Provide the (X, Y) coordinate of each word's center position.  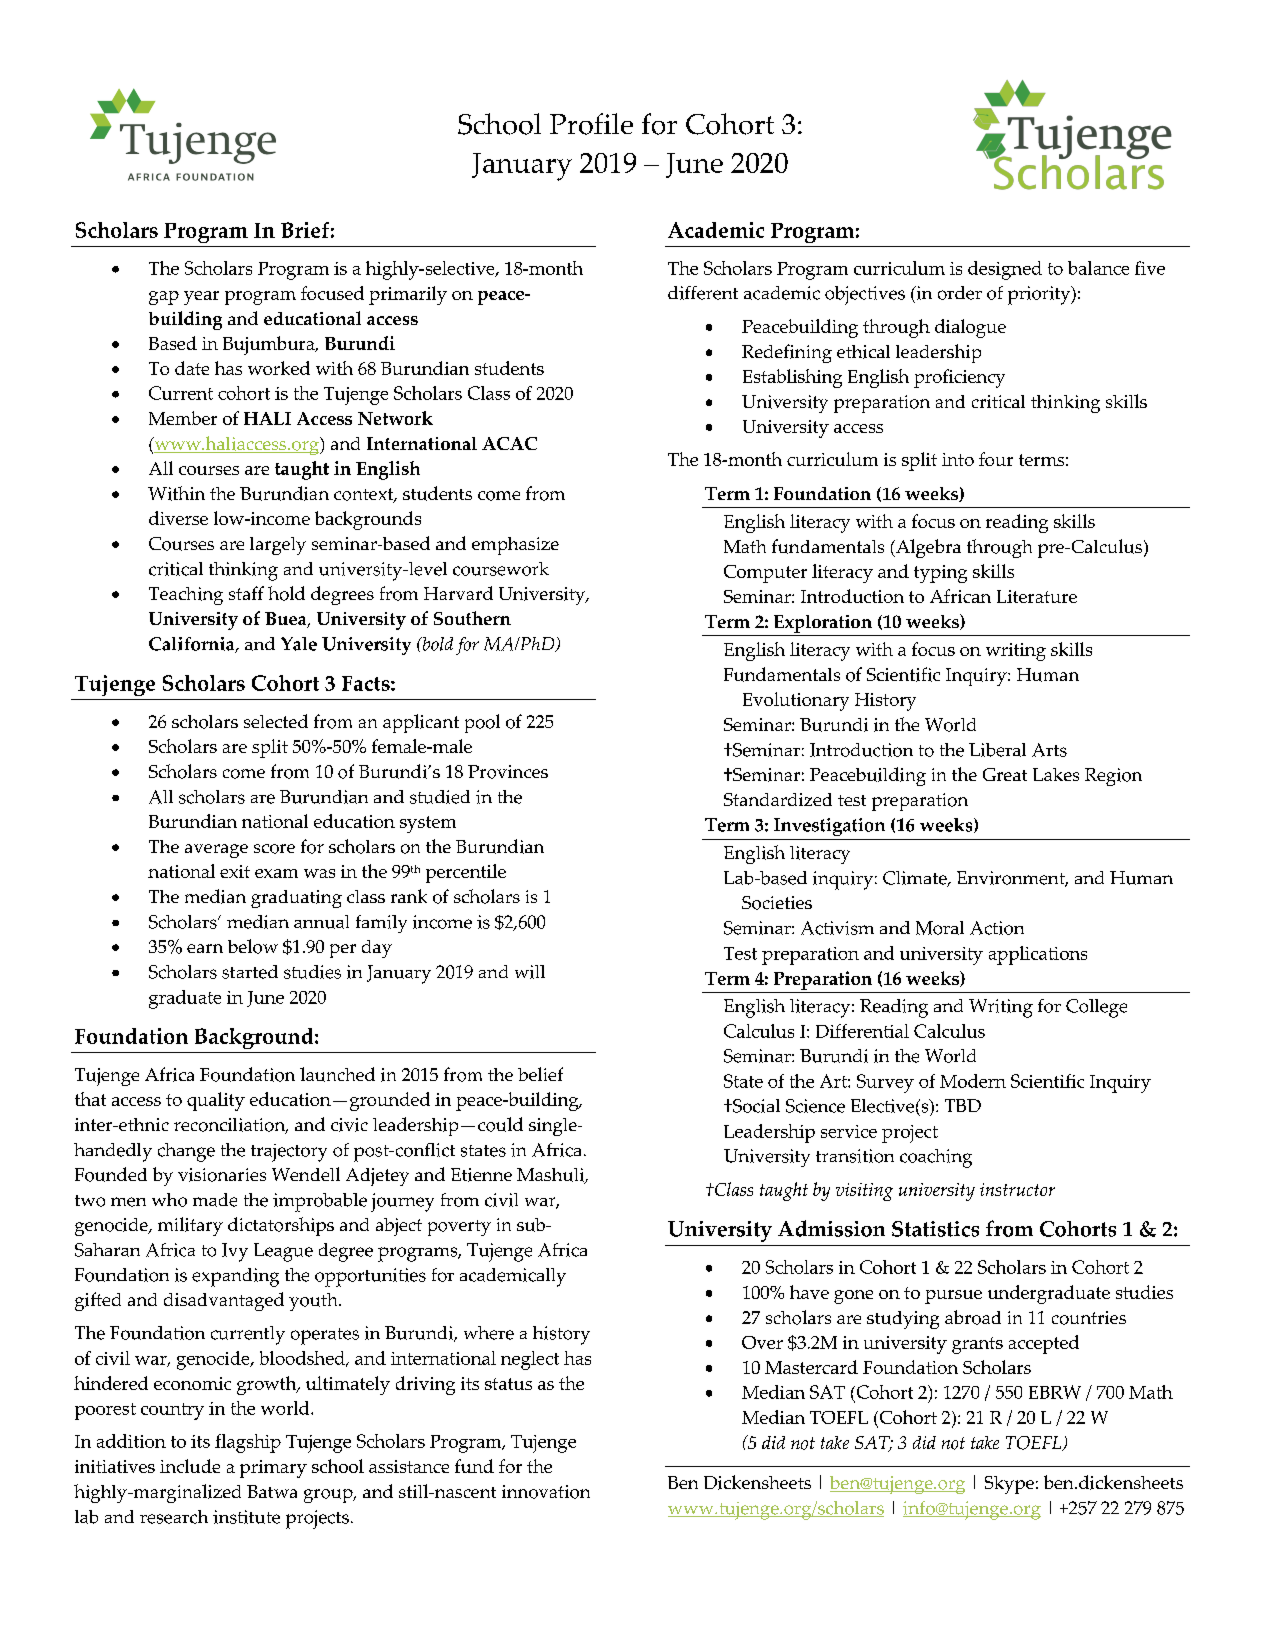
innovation (546, 1492)
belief (540, 1074)
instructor (1017, 1189)
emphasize (515, 546)
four (996, 459)
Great (1005, 774)
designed (1005, 270)
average (216, 851)
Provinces (508, 772)
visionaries (222, 1175)
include (190, 1466)
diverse (178, 518)
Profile (591, 124)
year (201, 298)
